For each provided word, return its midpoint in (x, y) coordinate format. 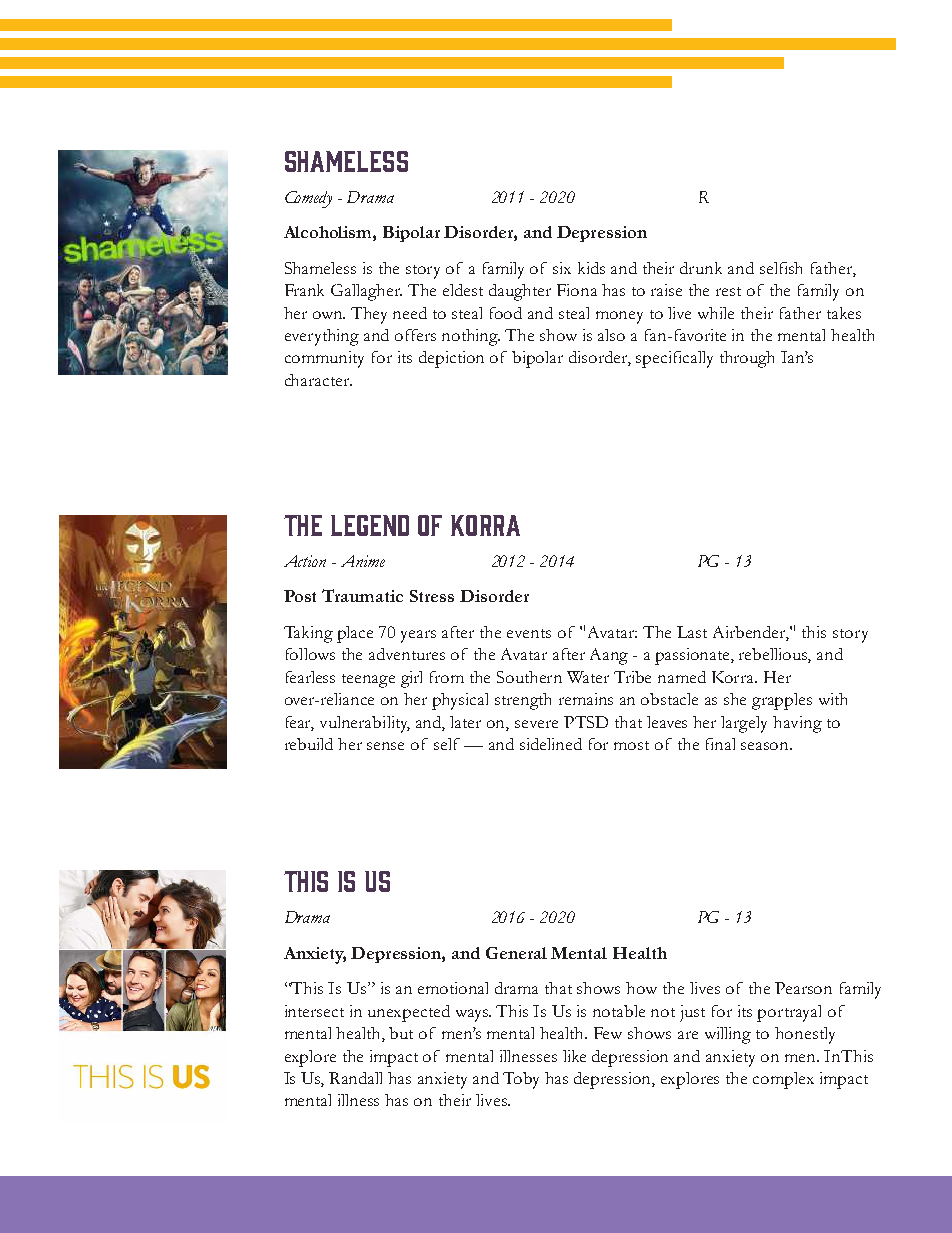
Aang (609, 656)
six (562, 268)
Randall (355, 1078)
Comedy (308, 199)
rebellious (775, 655)
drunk (701, 268)
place (355, 634)
